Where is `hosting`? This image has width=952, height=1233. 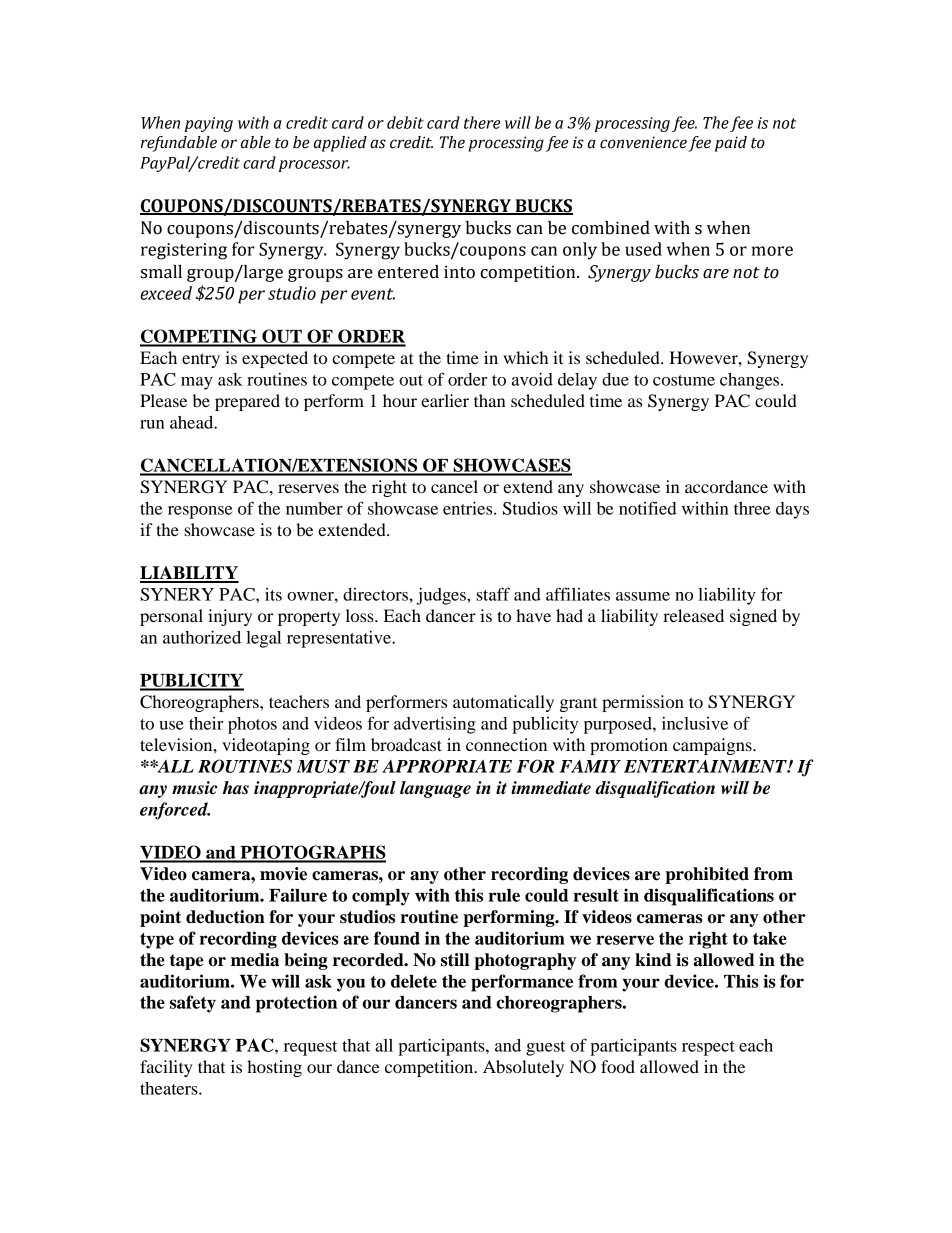 hosting is located at coordinates (274, 1068).
